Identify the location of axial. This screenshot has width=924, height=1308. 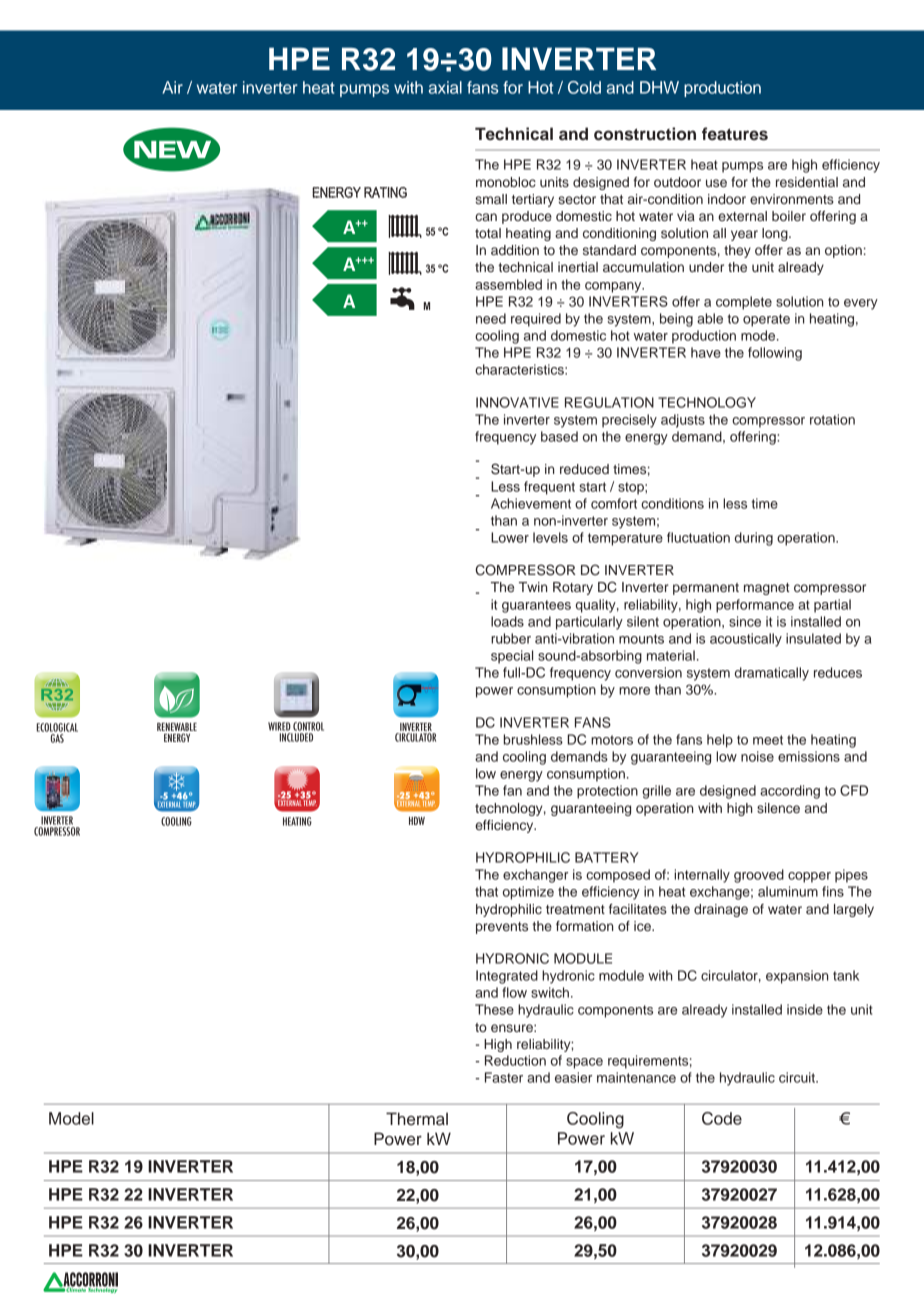
(445, 87).
